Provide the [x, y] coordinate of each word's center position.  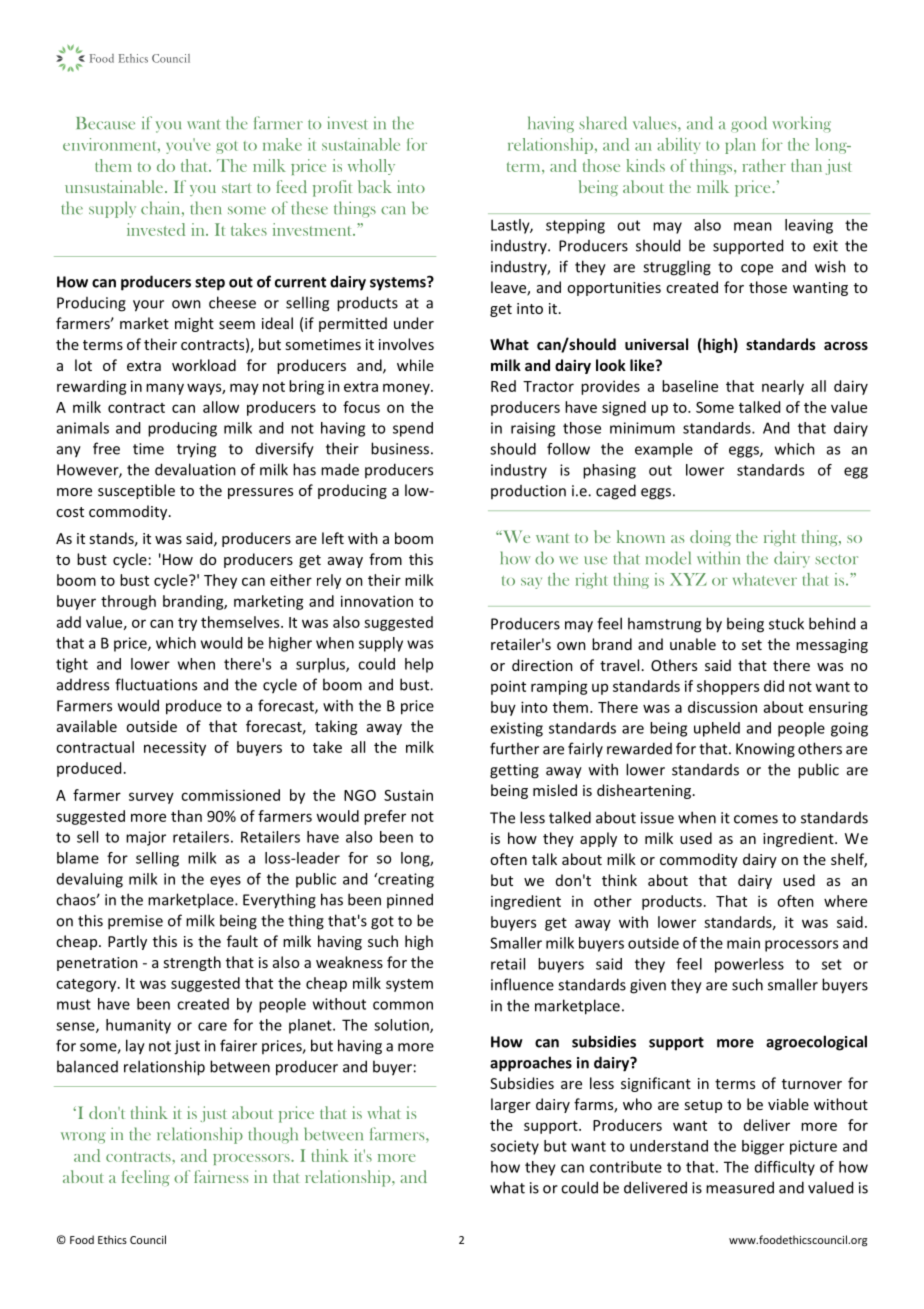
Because [105, 123]
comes [756, 819]
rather [764, 165]
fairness [221, 1176]
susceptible [136, 491]
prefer [385, 817]
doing [710, 538]
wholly [371, 167]
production [528, 492]
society [514, 1147]
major [146, 838]
